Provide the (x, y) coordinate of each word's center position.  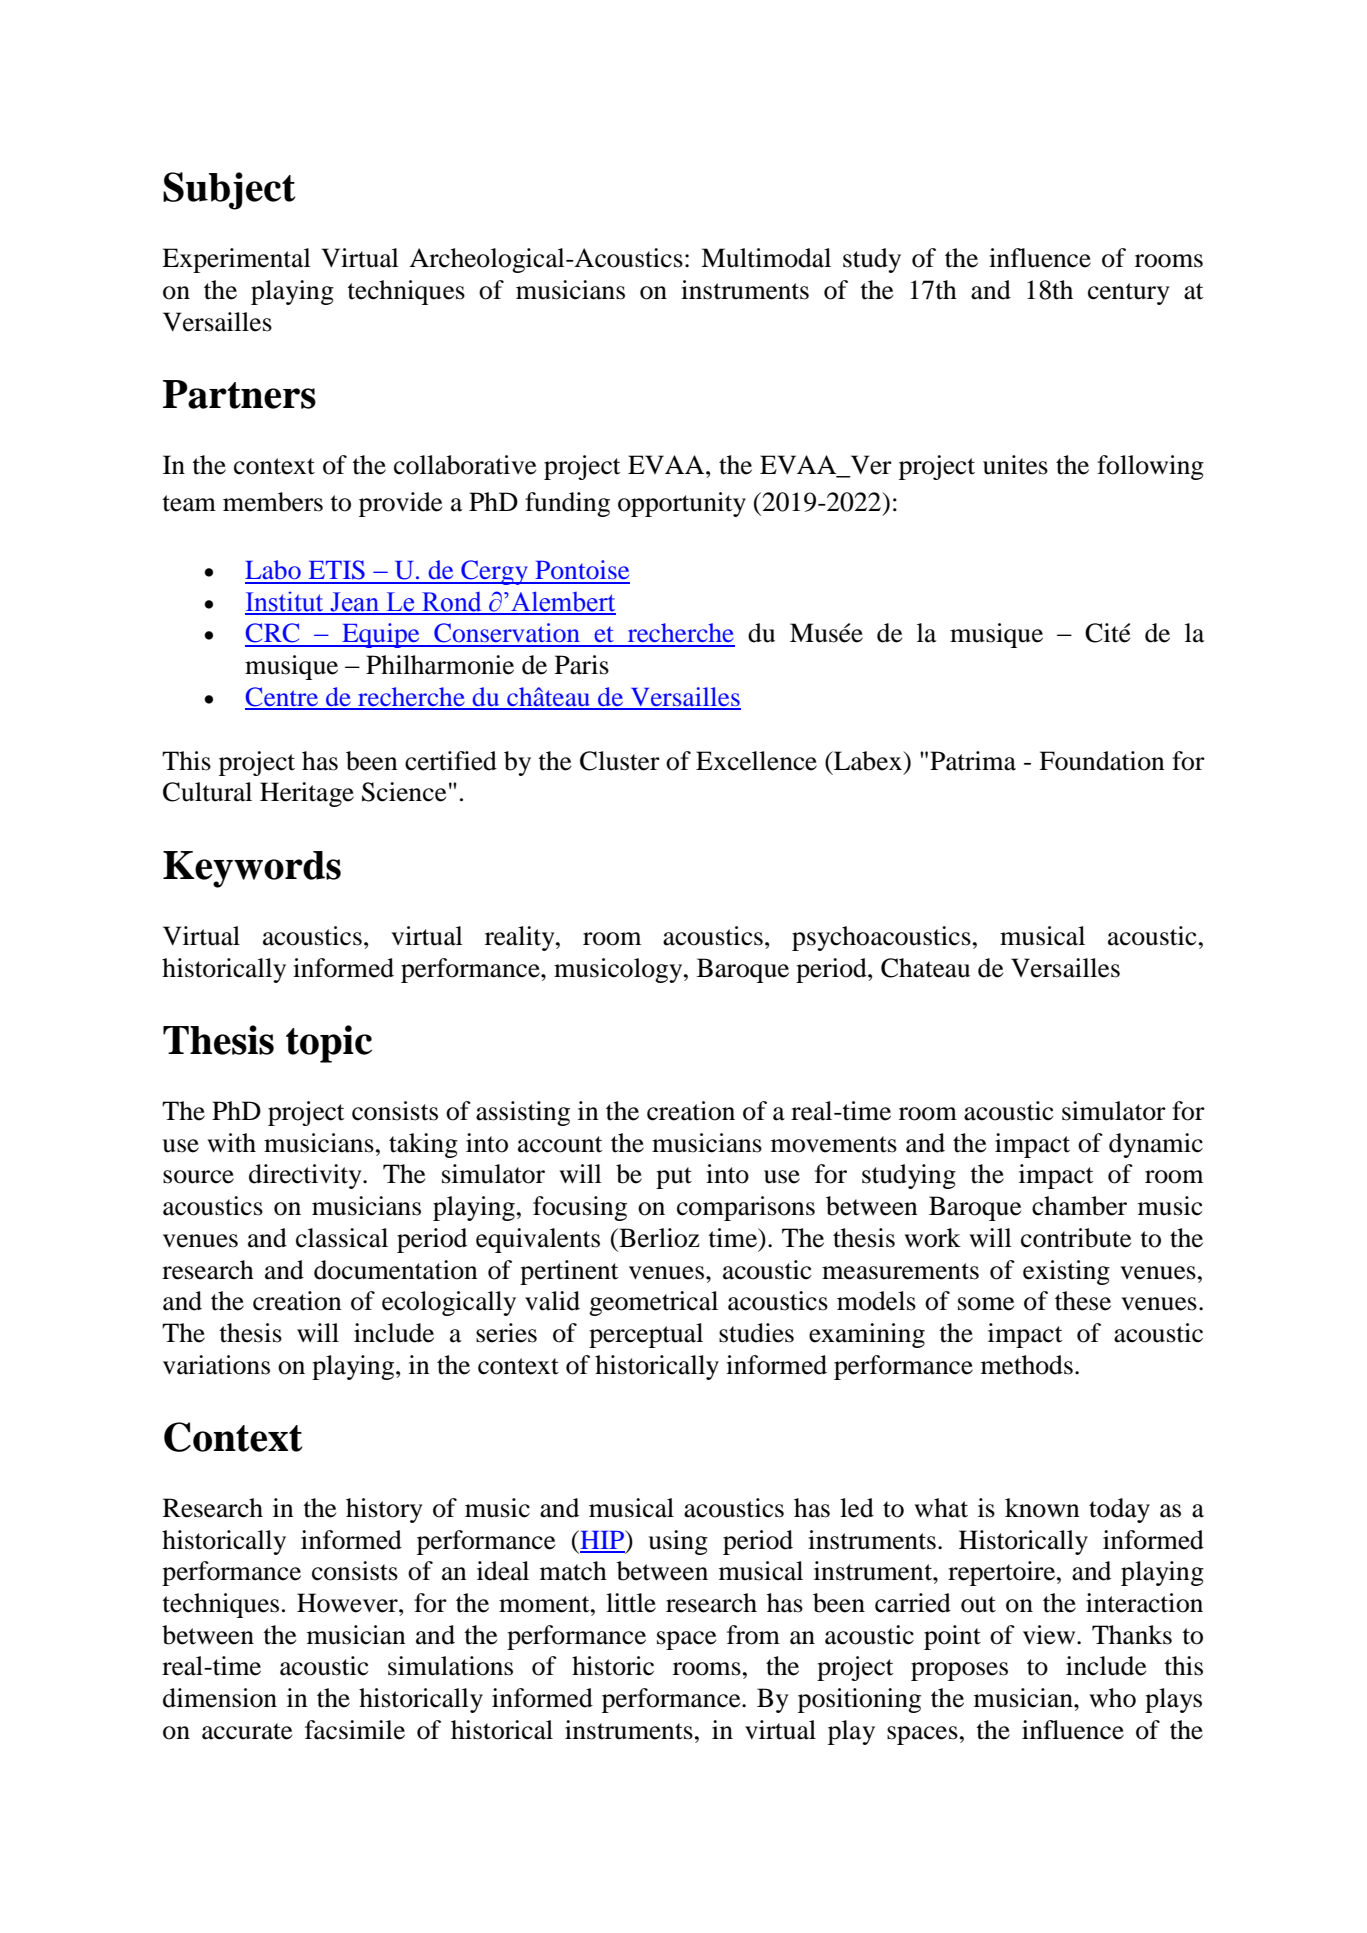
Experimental (236, 260)
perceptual (646, 1335)
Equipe (381, 635)
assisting (523, 1113)
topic (329, 1044)
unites (1015, 465)
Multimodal (766, 258)
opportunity (682, 504)
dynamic (1156, 1145)
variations (216, 1365)
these (1083, 1301)
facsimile (355, 1730)
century (1129, 294)
